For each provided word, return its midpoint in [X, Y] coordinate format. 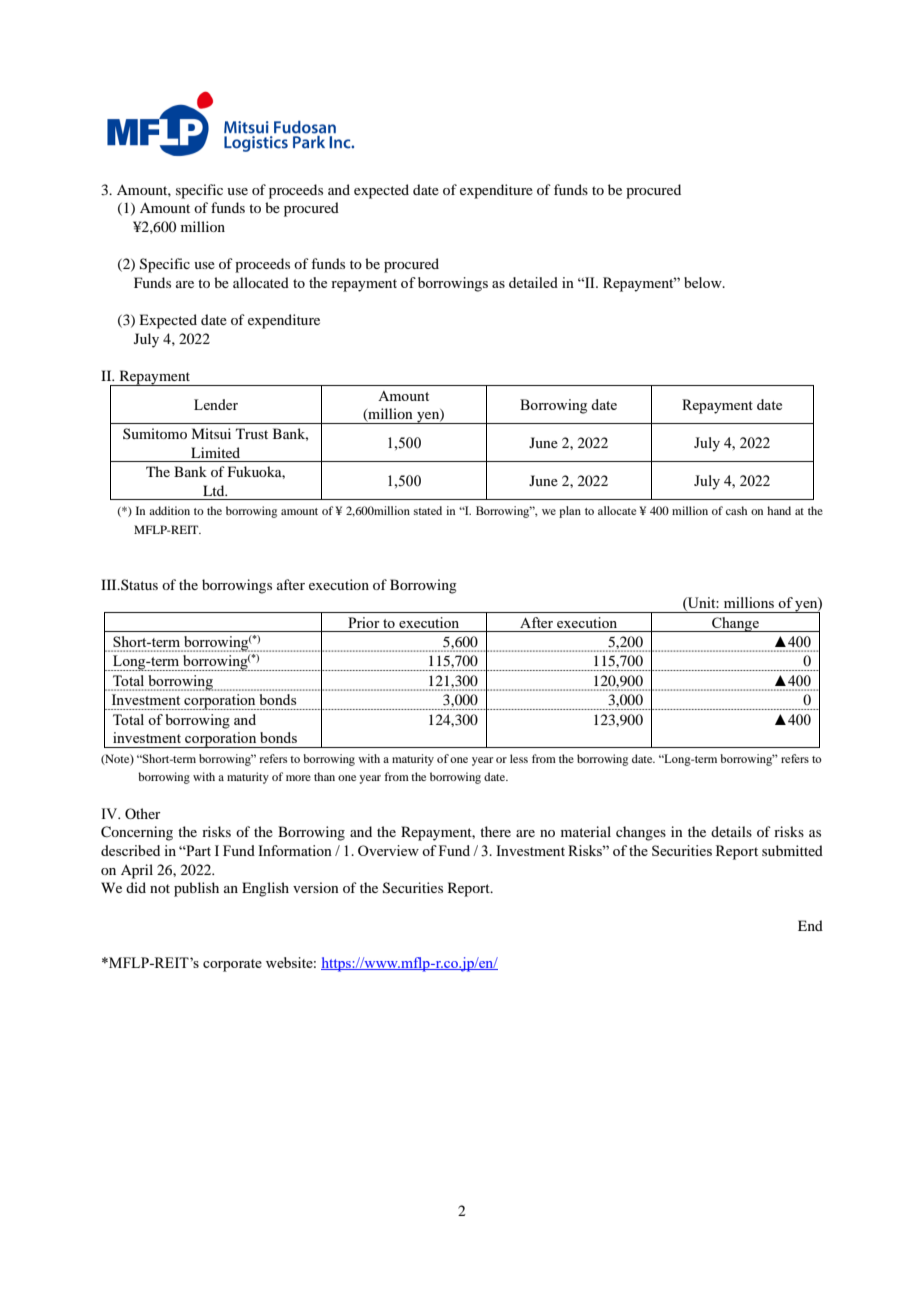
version [316, 887]
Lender [216, 404]
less [519, 758]
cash [736, 510]
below [704, 282]
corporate [232, 965]
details [731, 831]
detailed [533, 282]
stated [428, 510]
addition [169, 510]
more [298, 778]
